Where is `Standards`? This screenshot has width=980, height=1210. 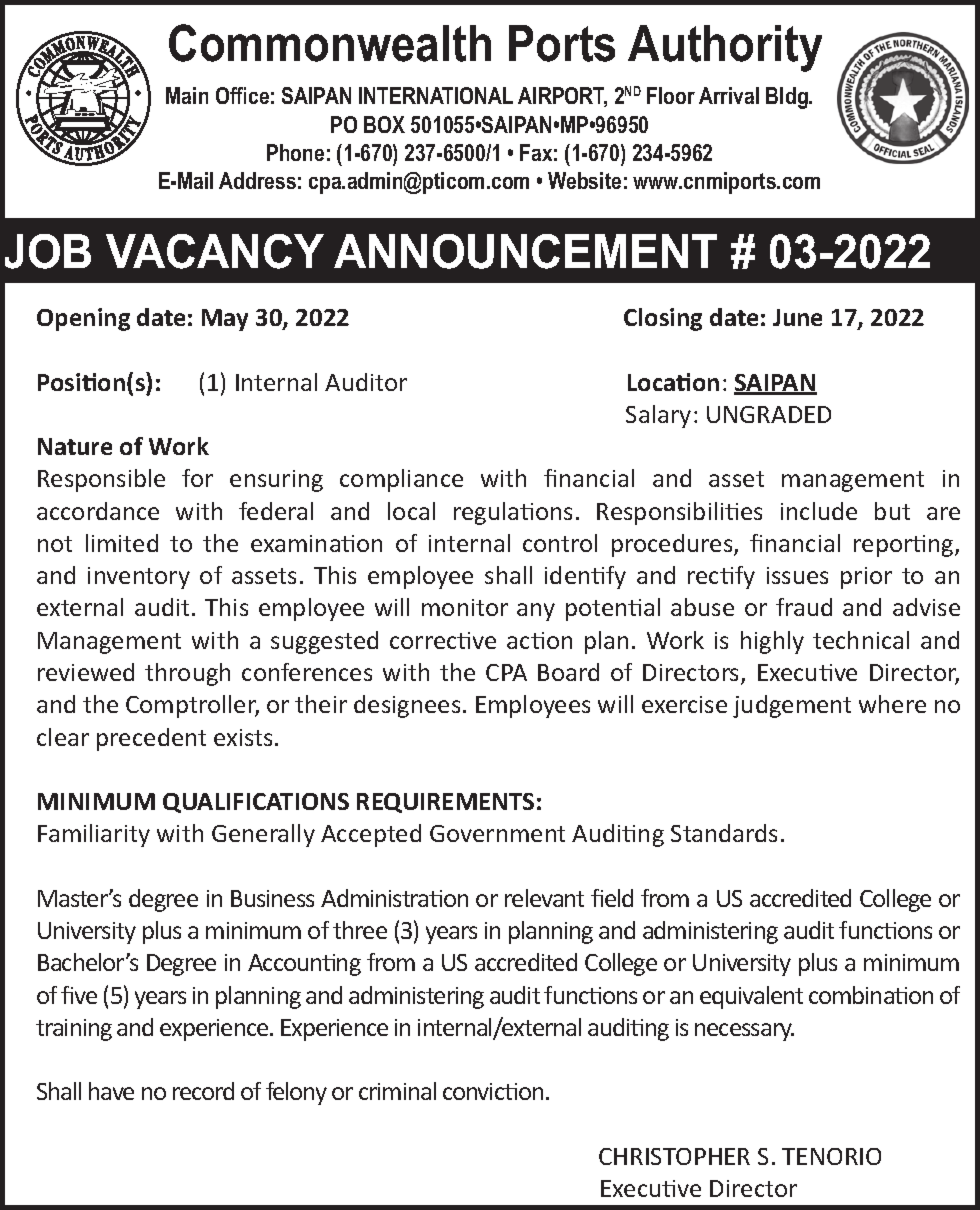
Standards is located at coordinates (724, 833).
